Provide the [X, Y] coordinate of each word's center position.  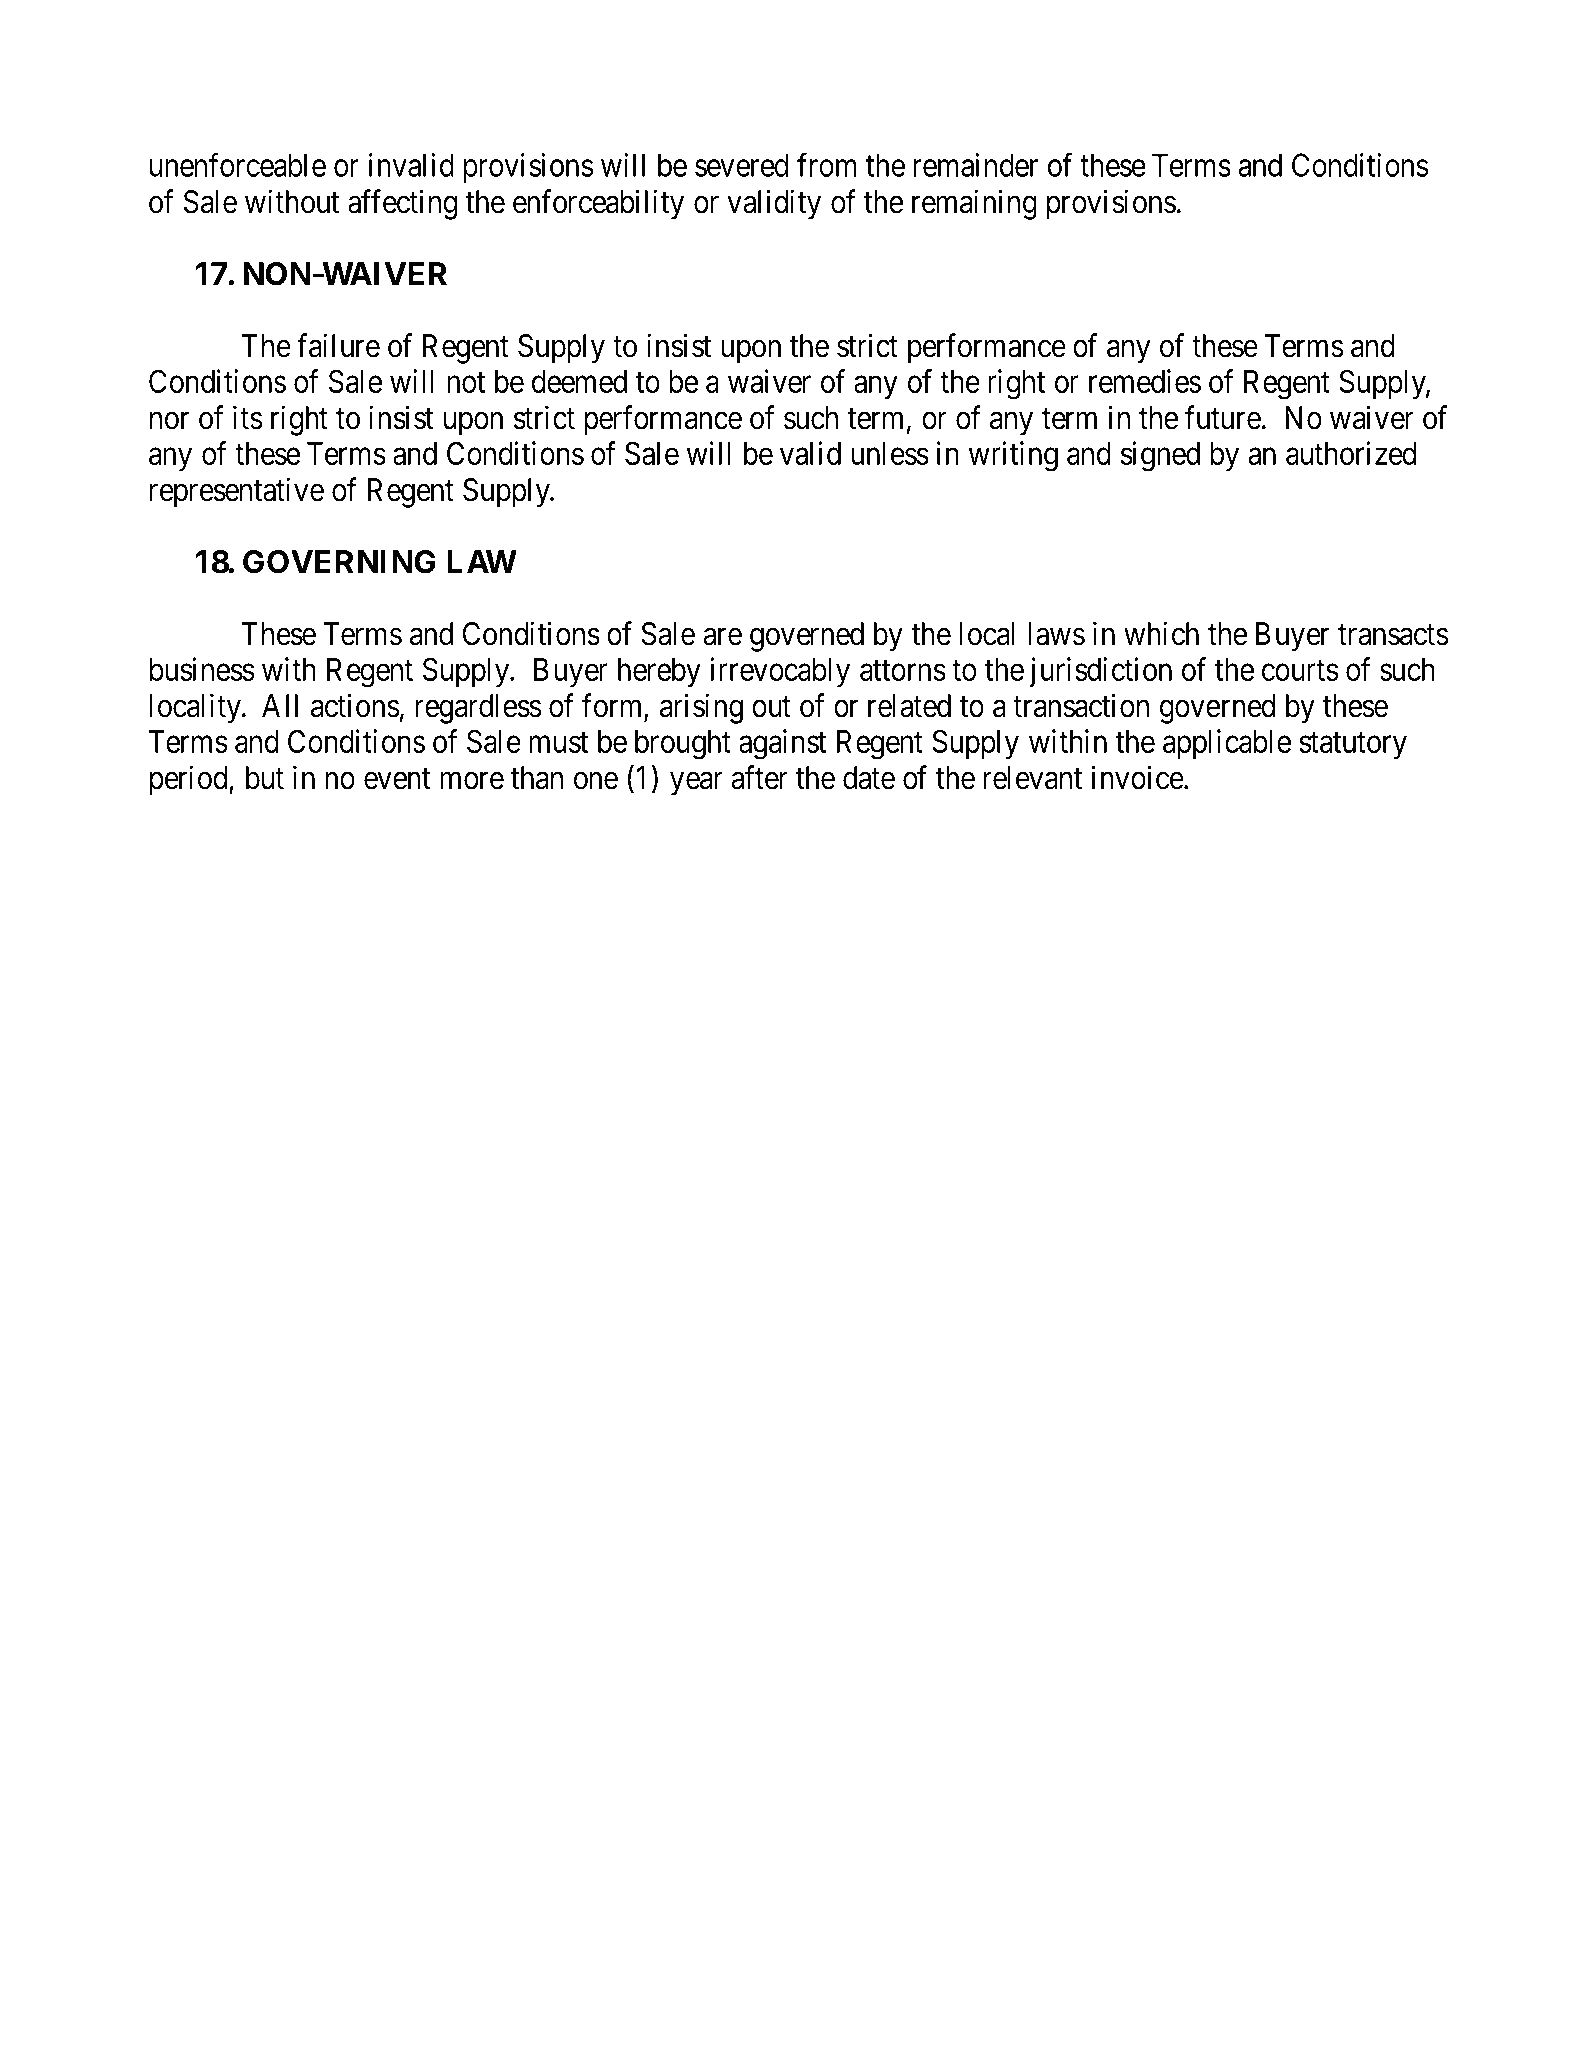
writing [1013, 456]
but [265, 778]
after [759, 777]
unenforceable [238, 165]
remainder [975, 165]
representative [237, 492]
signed [1160, 456]
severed [741, 165]
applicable [1227, 744]
